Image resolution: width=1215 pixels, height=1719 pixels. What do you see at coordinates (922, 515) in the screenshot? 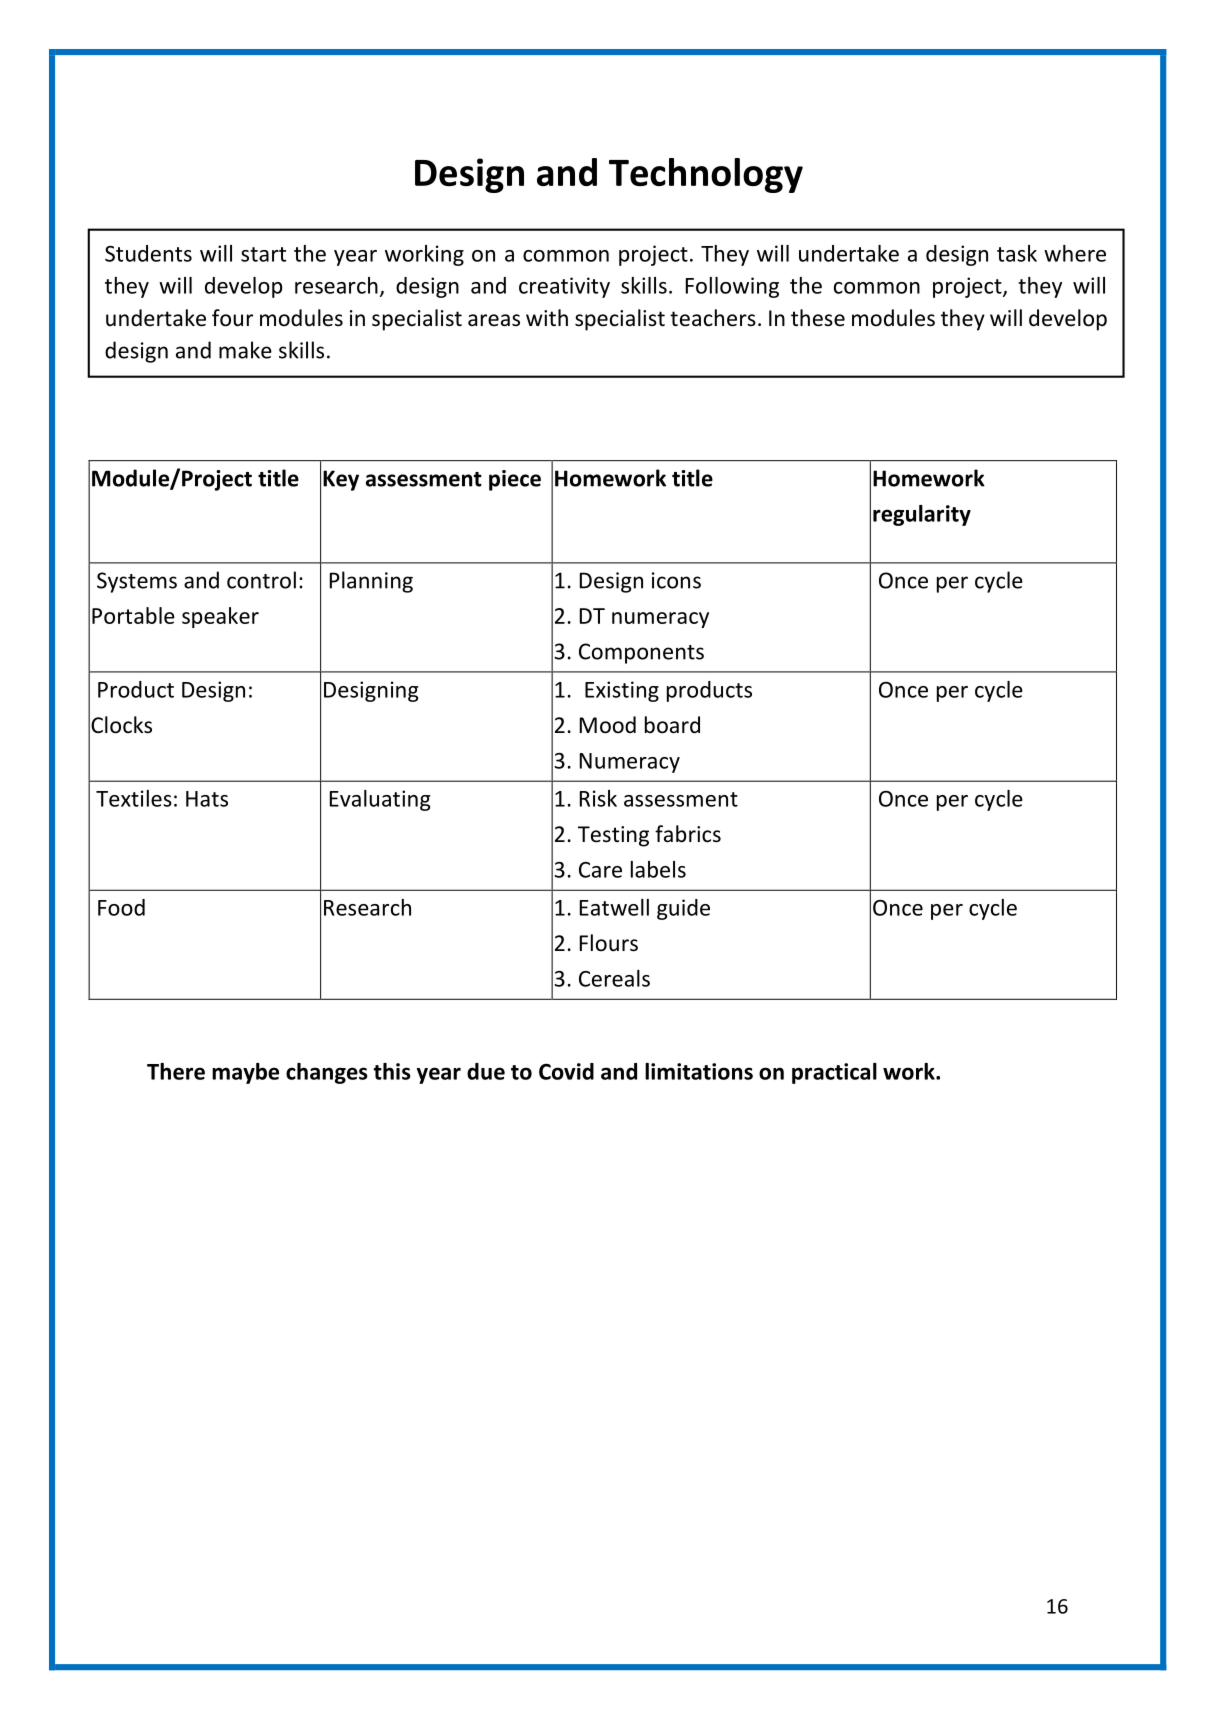
I see `regularity` at bounding box center [922, 515].
